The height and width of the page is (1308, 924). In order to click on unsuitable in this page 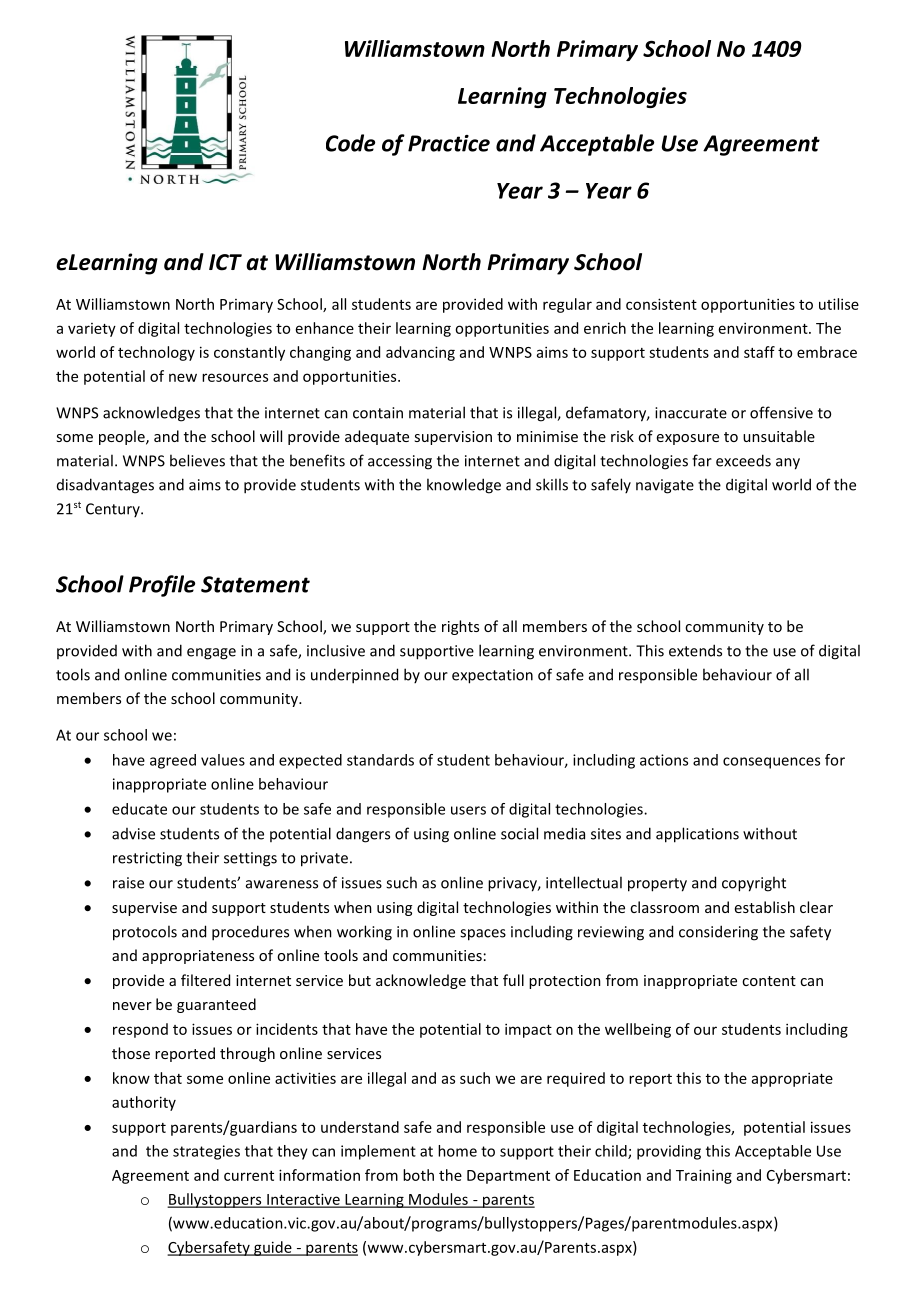, I will do `click(779, 436)`.
